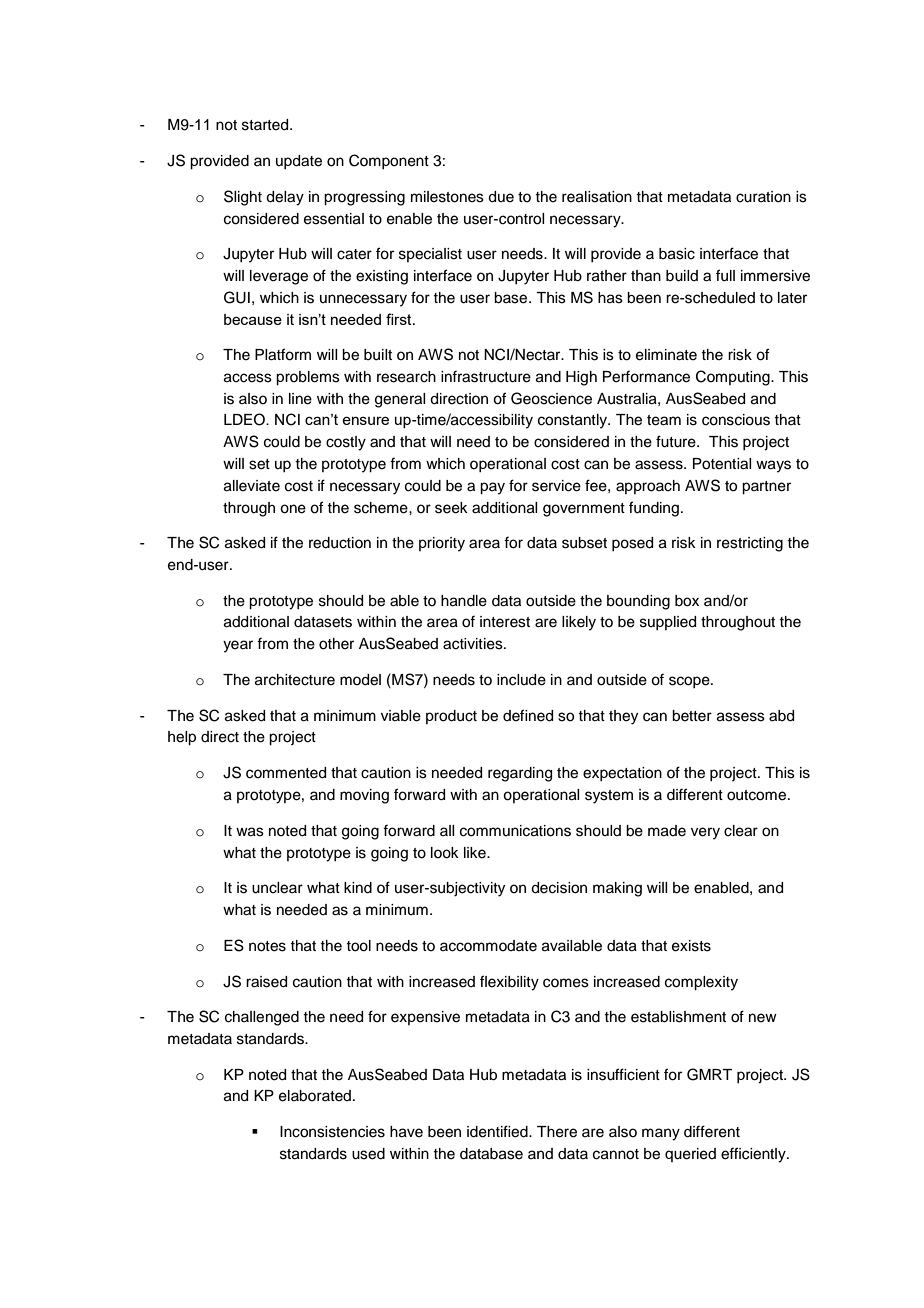 This document has width=924, height=1308. Describe the element at coordinates (501, 197) in the document. I see `due` at that location.
